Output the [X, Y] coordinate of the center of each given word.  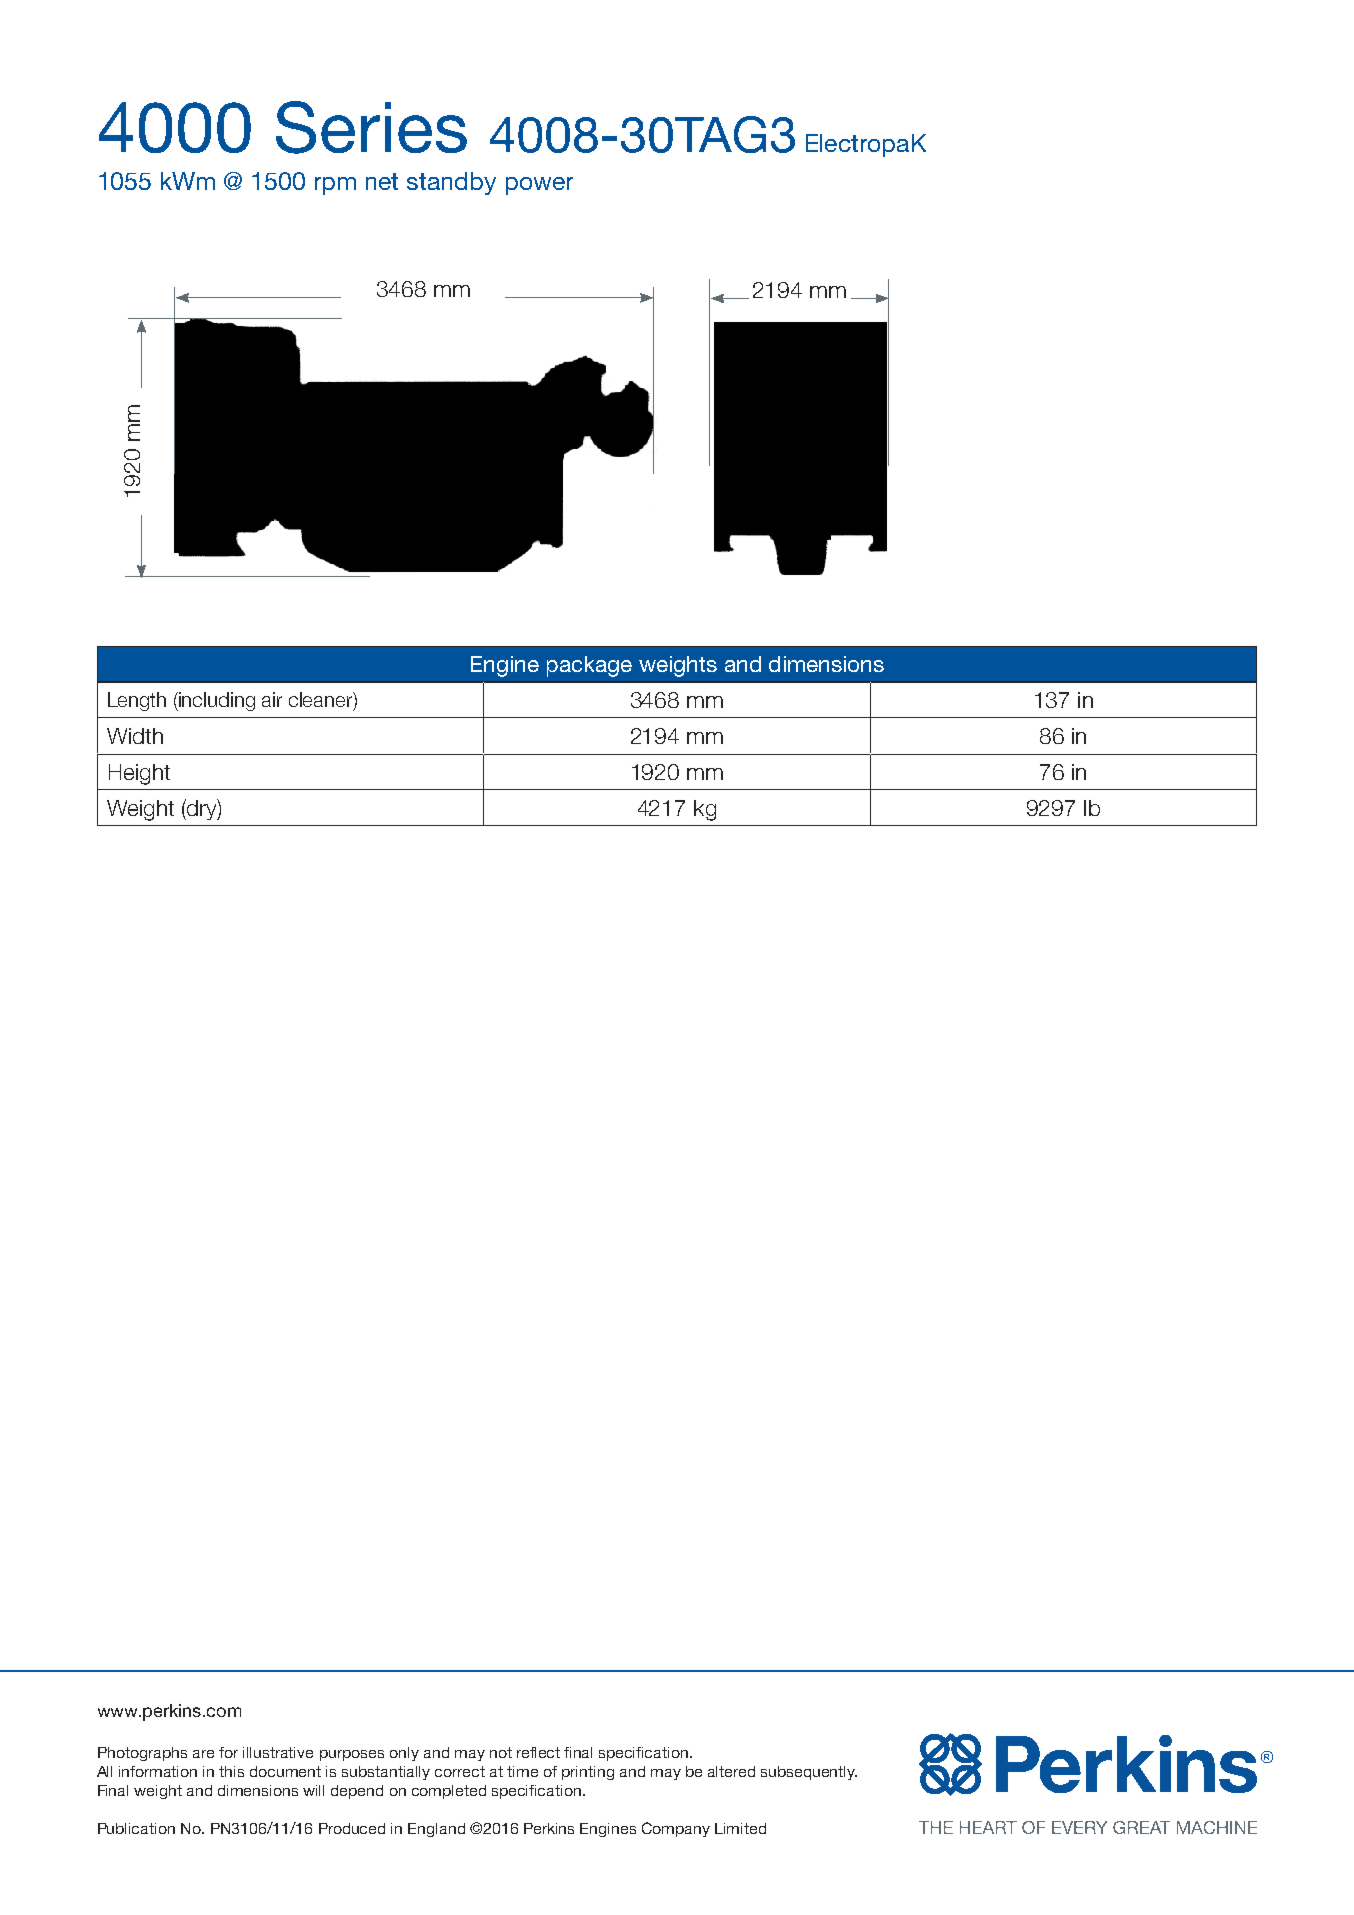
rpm [335, 186]
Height [139, 774]
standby [451, 183]
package [589, 666]
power [539, 186]
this [231, 1771]
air [272, 699]
